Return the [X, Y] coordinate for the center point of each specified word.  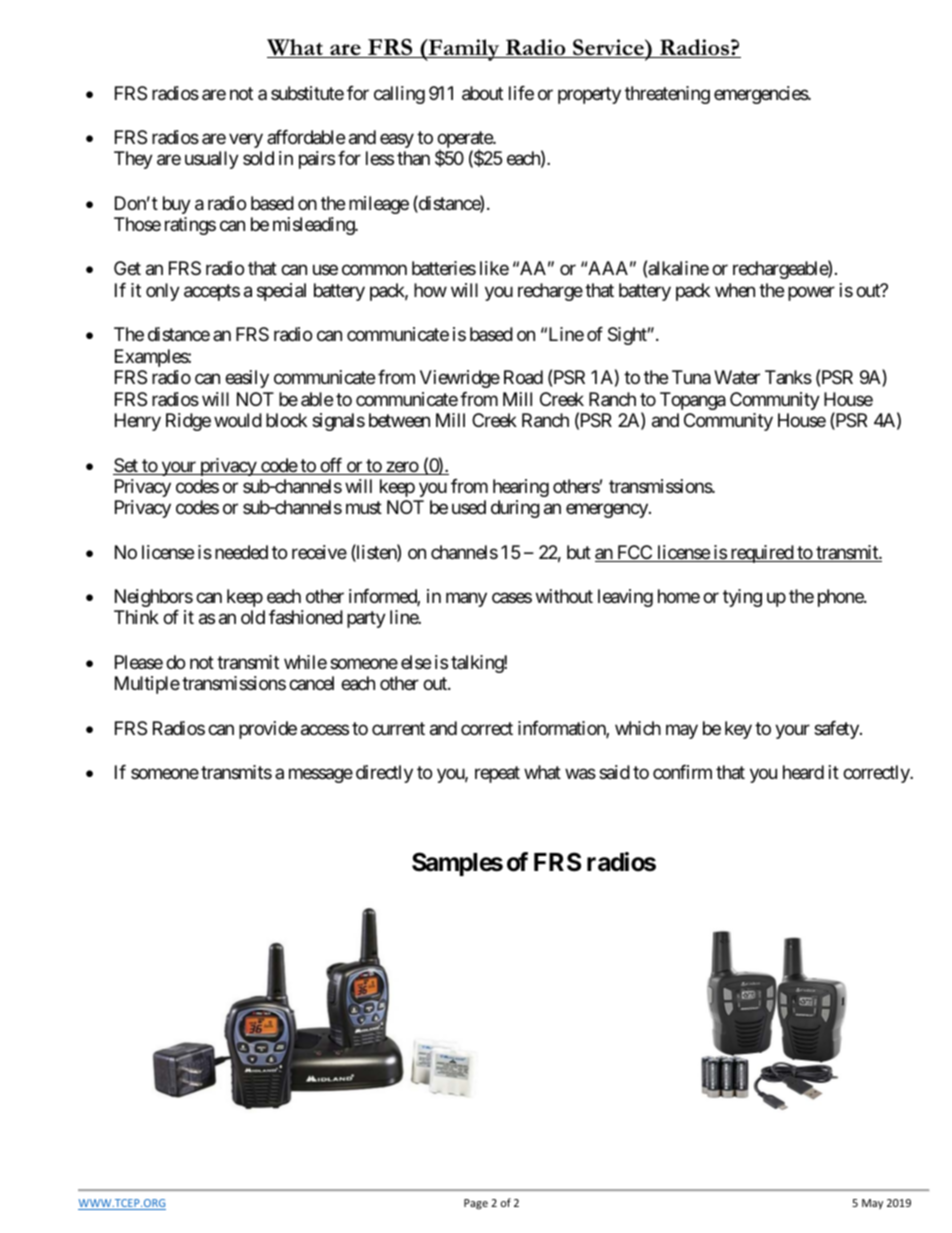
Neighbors [154, 598]
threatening [667, 95]
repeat [497, 774]
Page [476, 1204]
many [466, 600]
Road [523, 377]
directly [384, 774]
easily [247, 379]
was [580, 774]
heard [803, 772]
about [482, 93]
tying [742, 598]
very [246, 140]
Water [737, 377]
